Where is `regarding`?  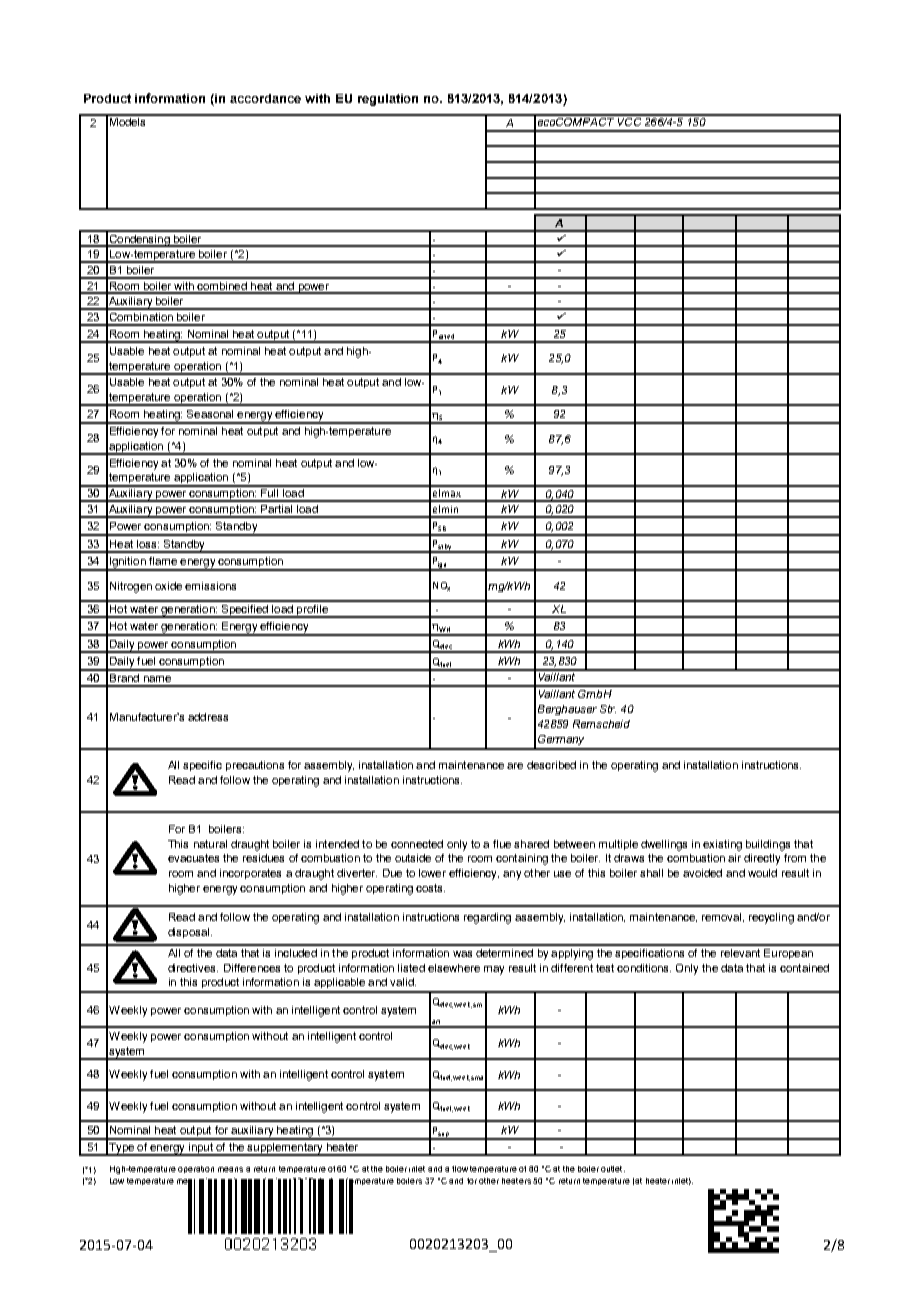 regarding is located at coordinates (487, 918).
